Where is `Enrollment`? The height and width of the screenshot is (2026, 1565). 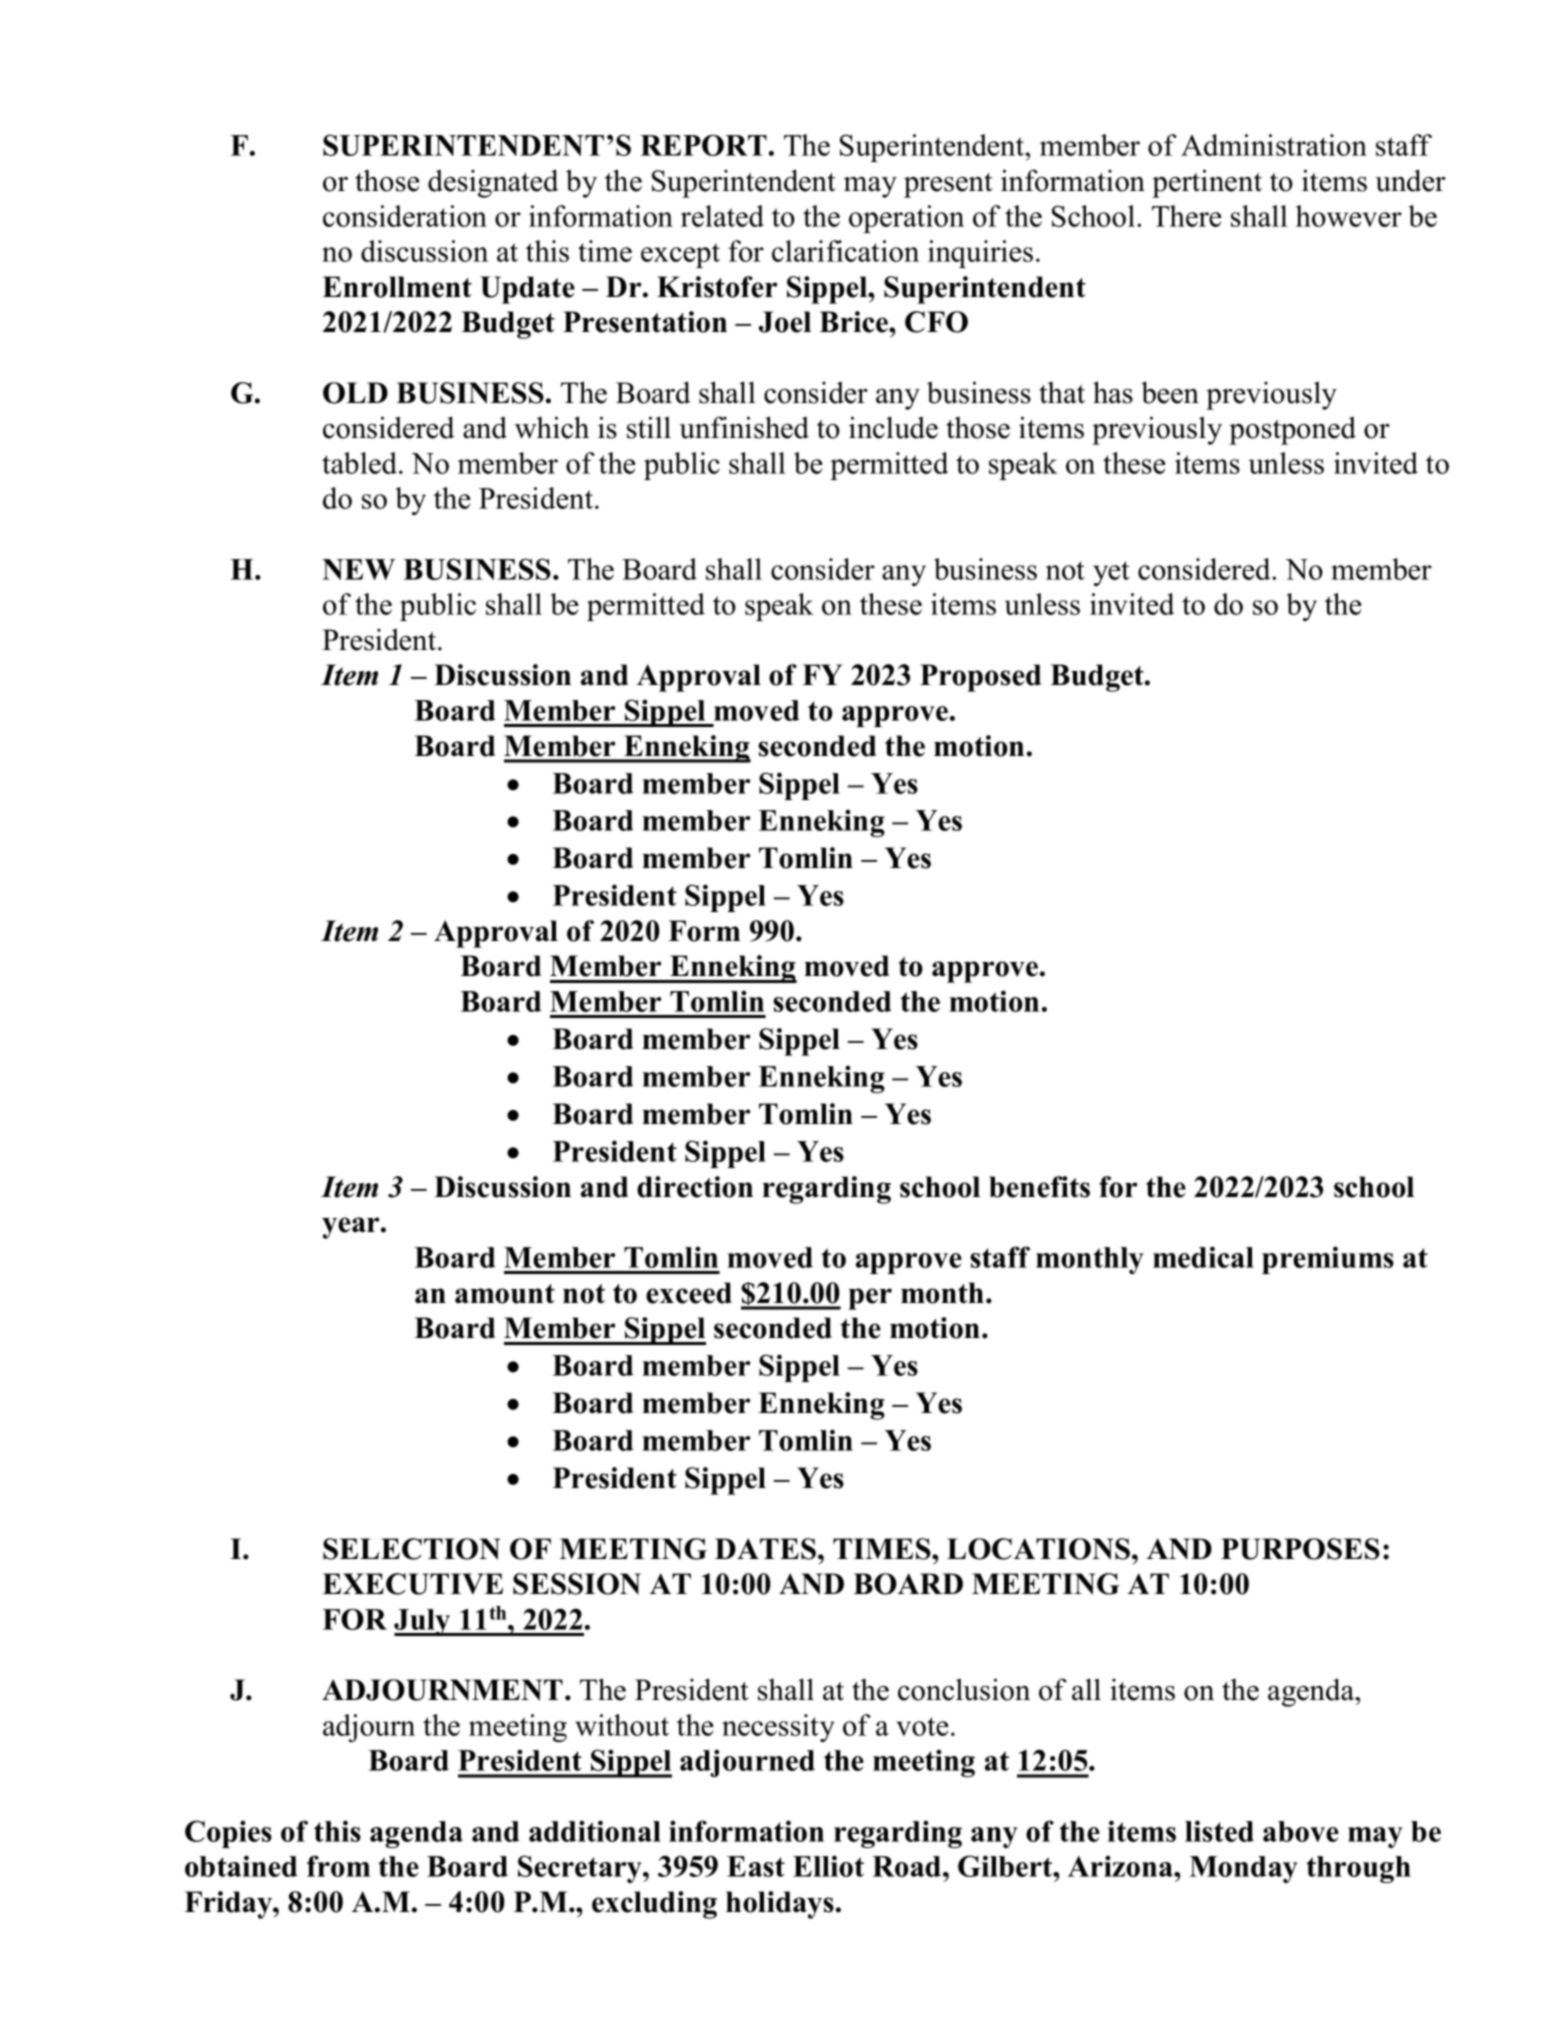 Enrollment is located at coordinates (397, 287).
